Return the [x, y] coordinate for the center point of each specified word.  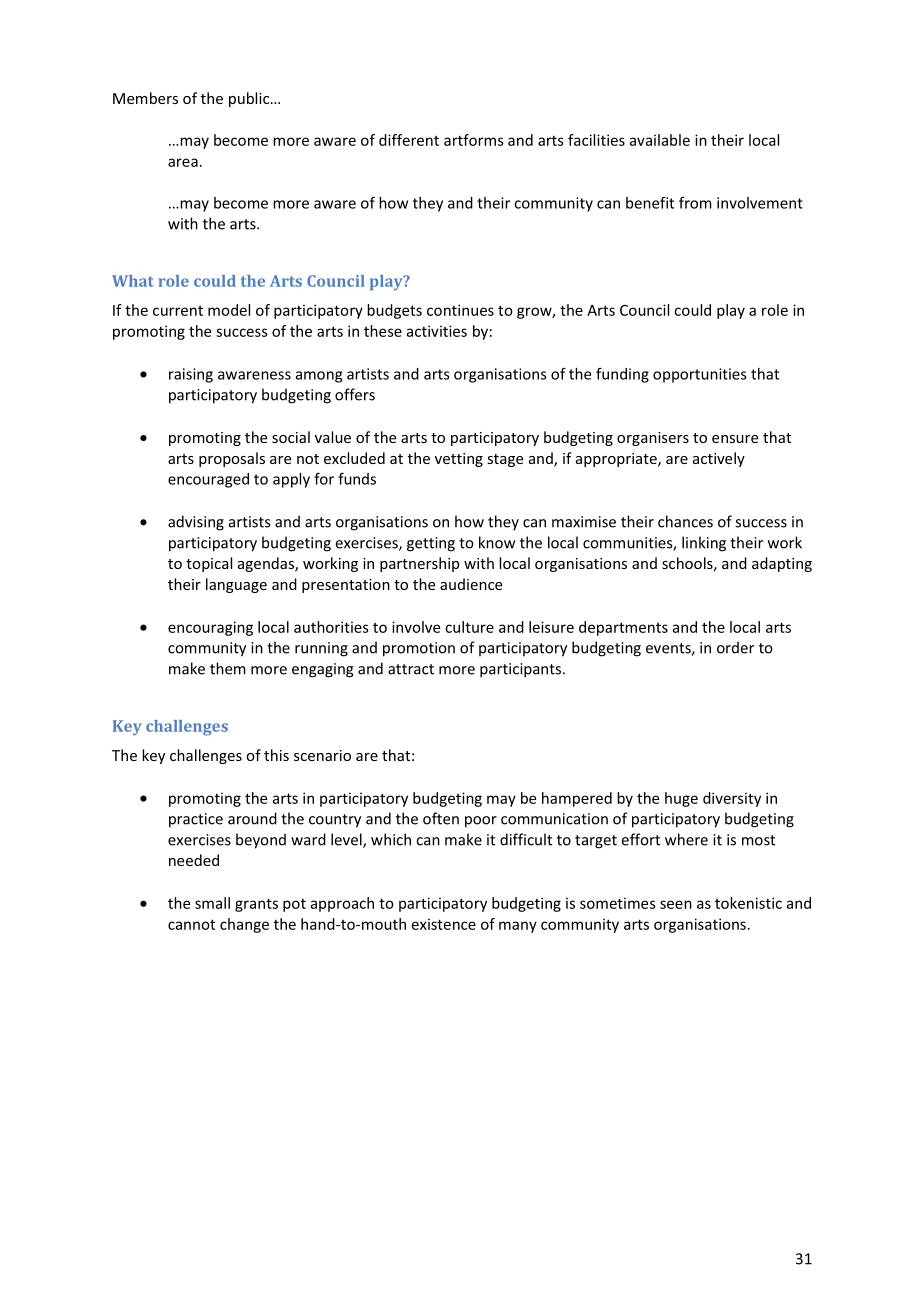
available [660, 140]
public [250, 99]
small [212, 903]
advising [196, 523]
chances [685, 521]
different [409, 140]
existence [444, 924]
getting [431, 544]
